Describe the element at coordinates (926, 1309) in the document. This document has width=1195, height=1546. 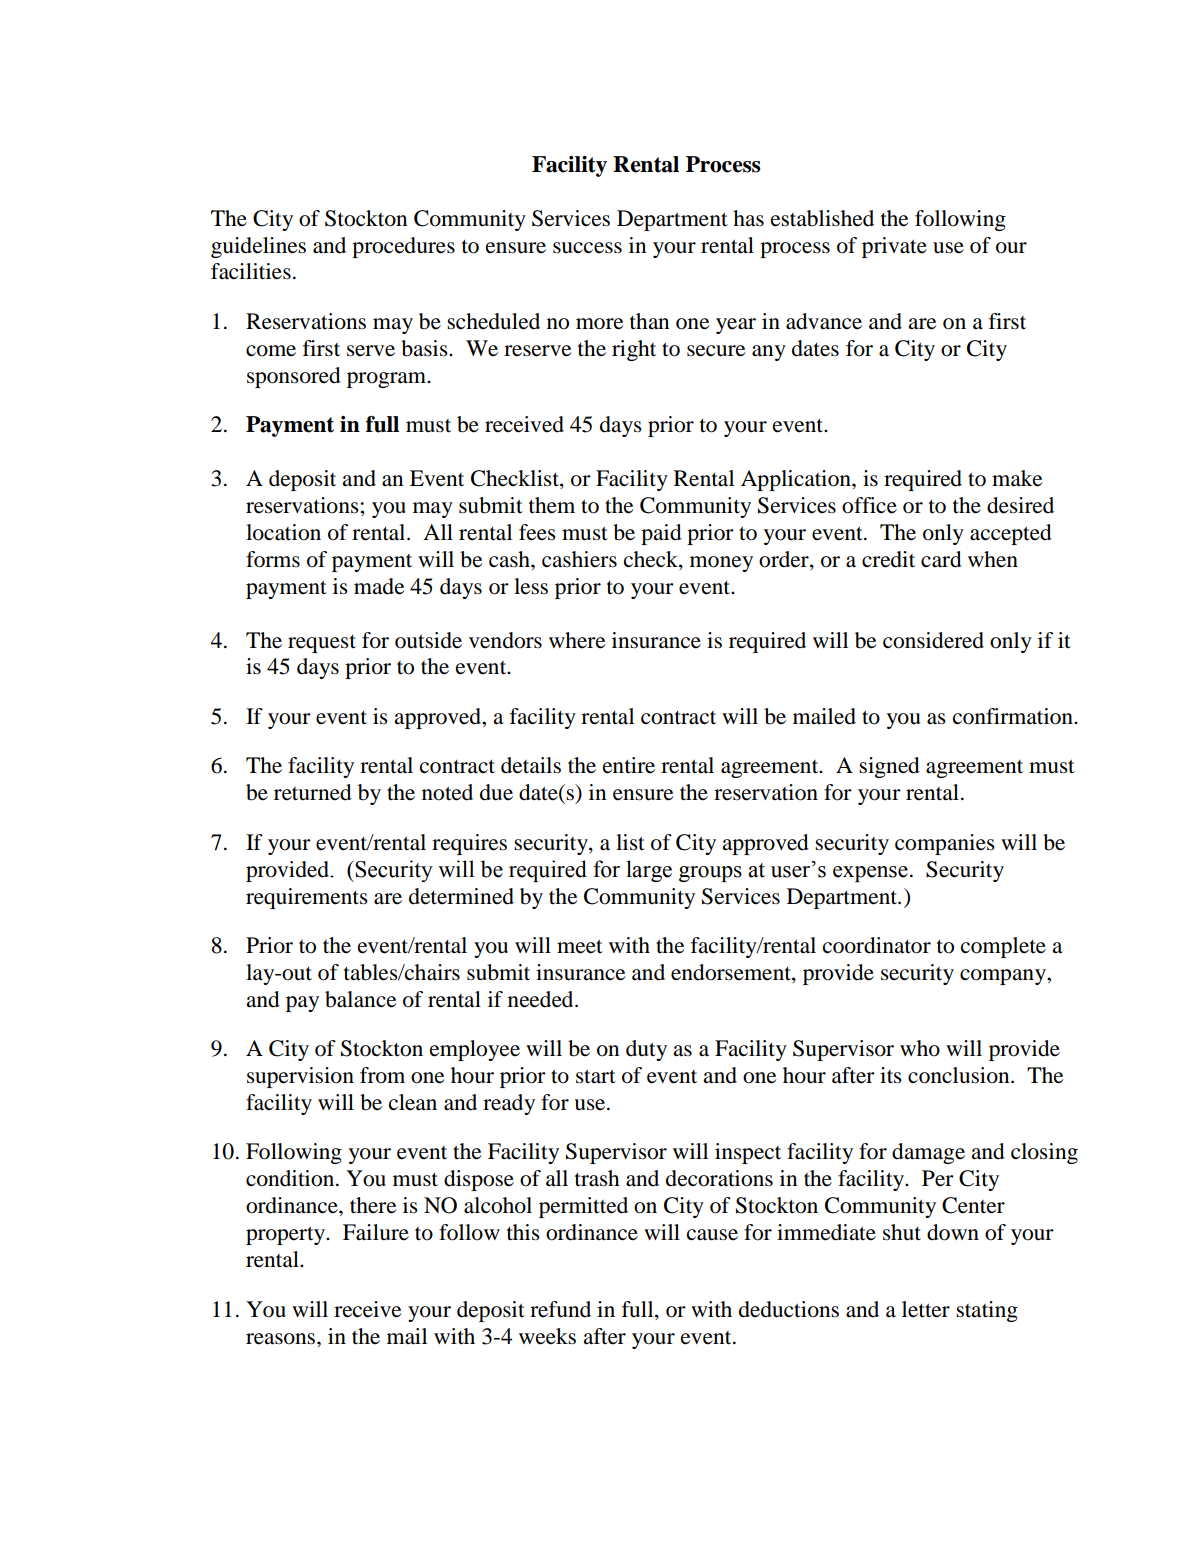
I see `letter` at that location.
